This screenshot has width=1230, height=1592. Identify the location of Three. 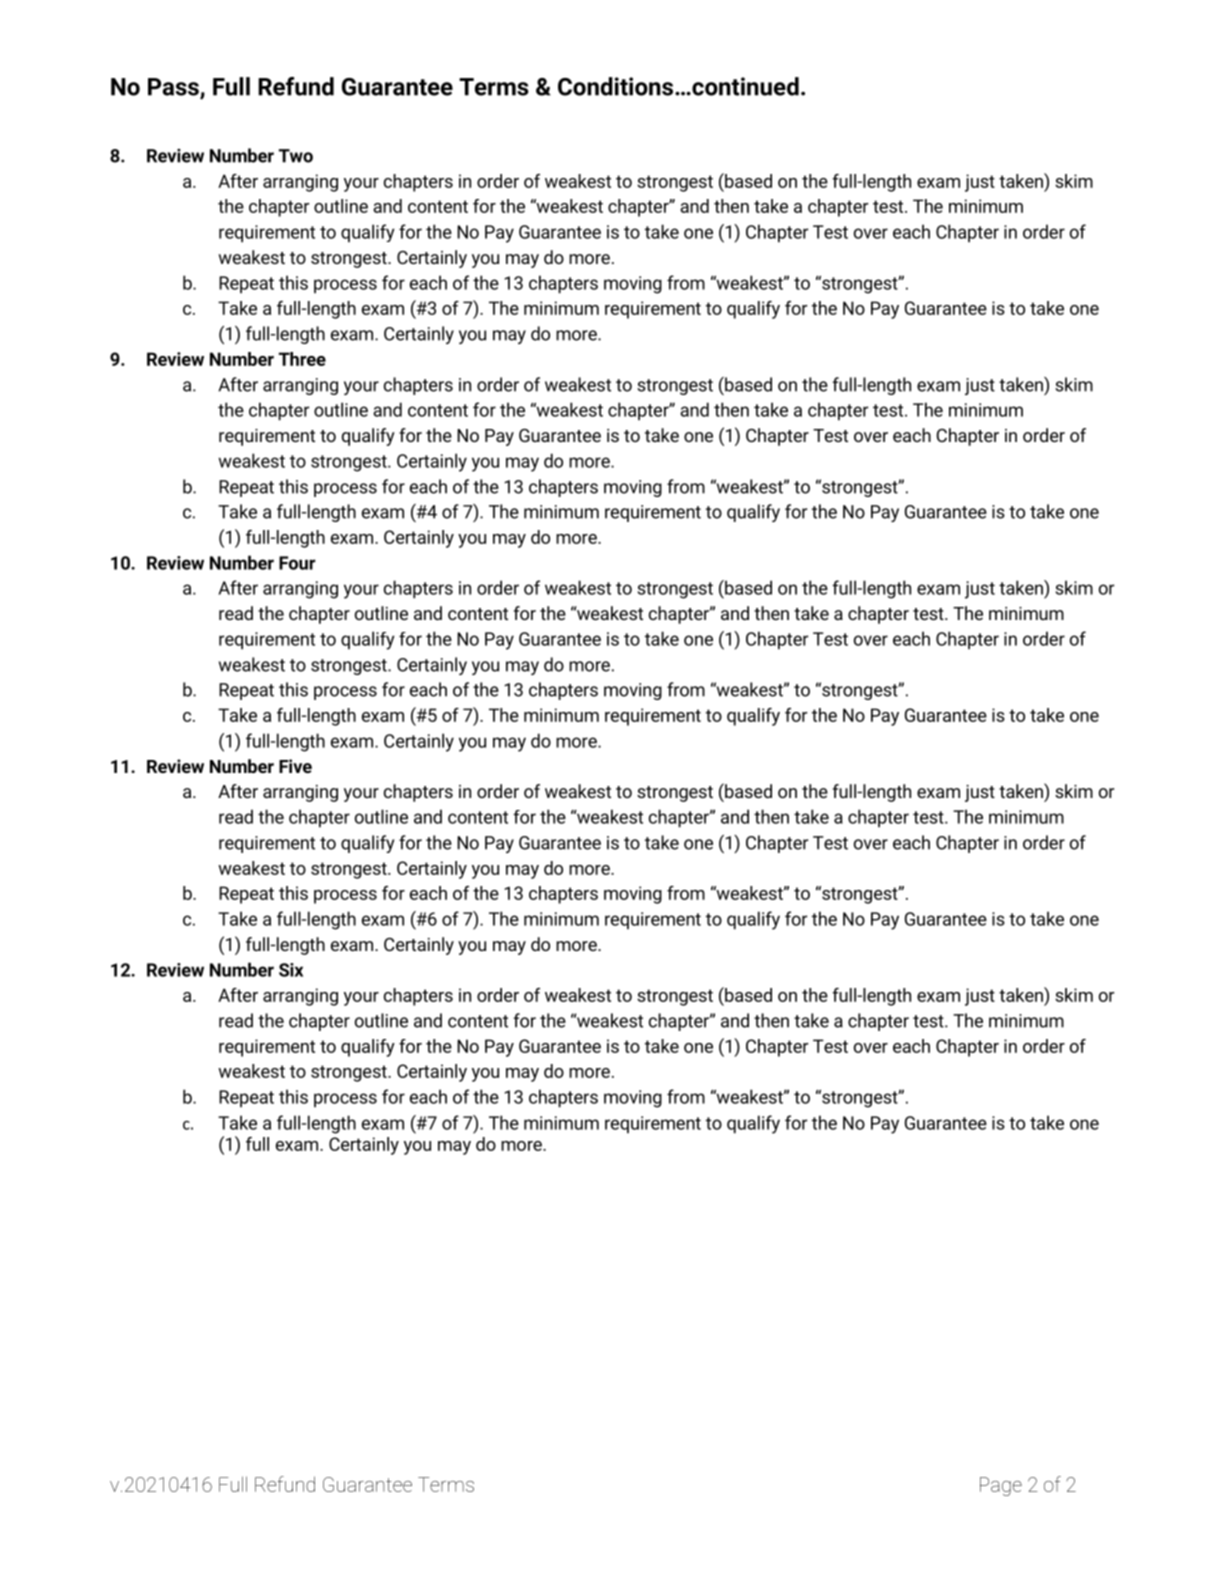
(302, 359).
